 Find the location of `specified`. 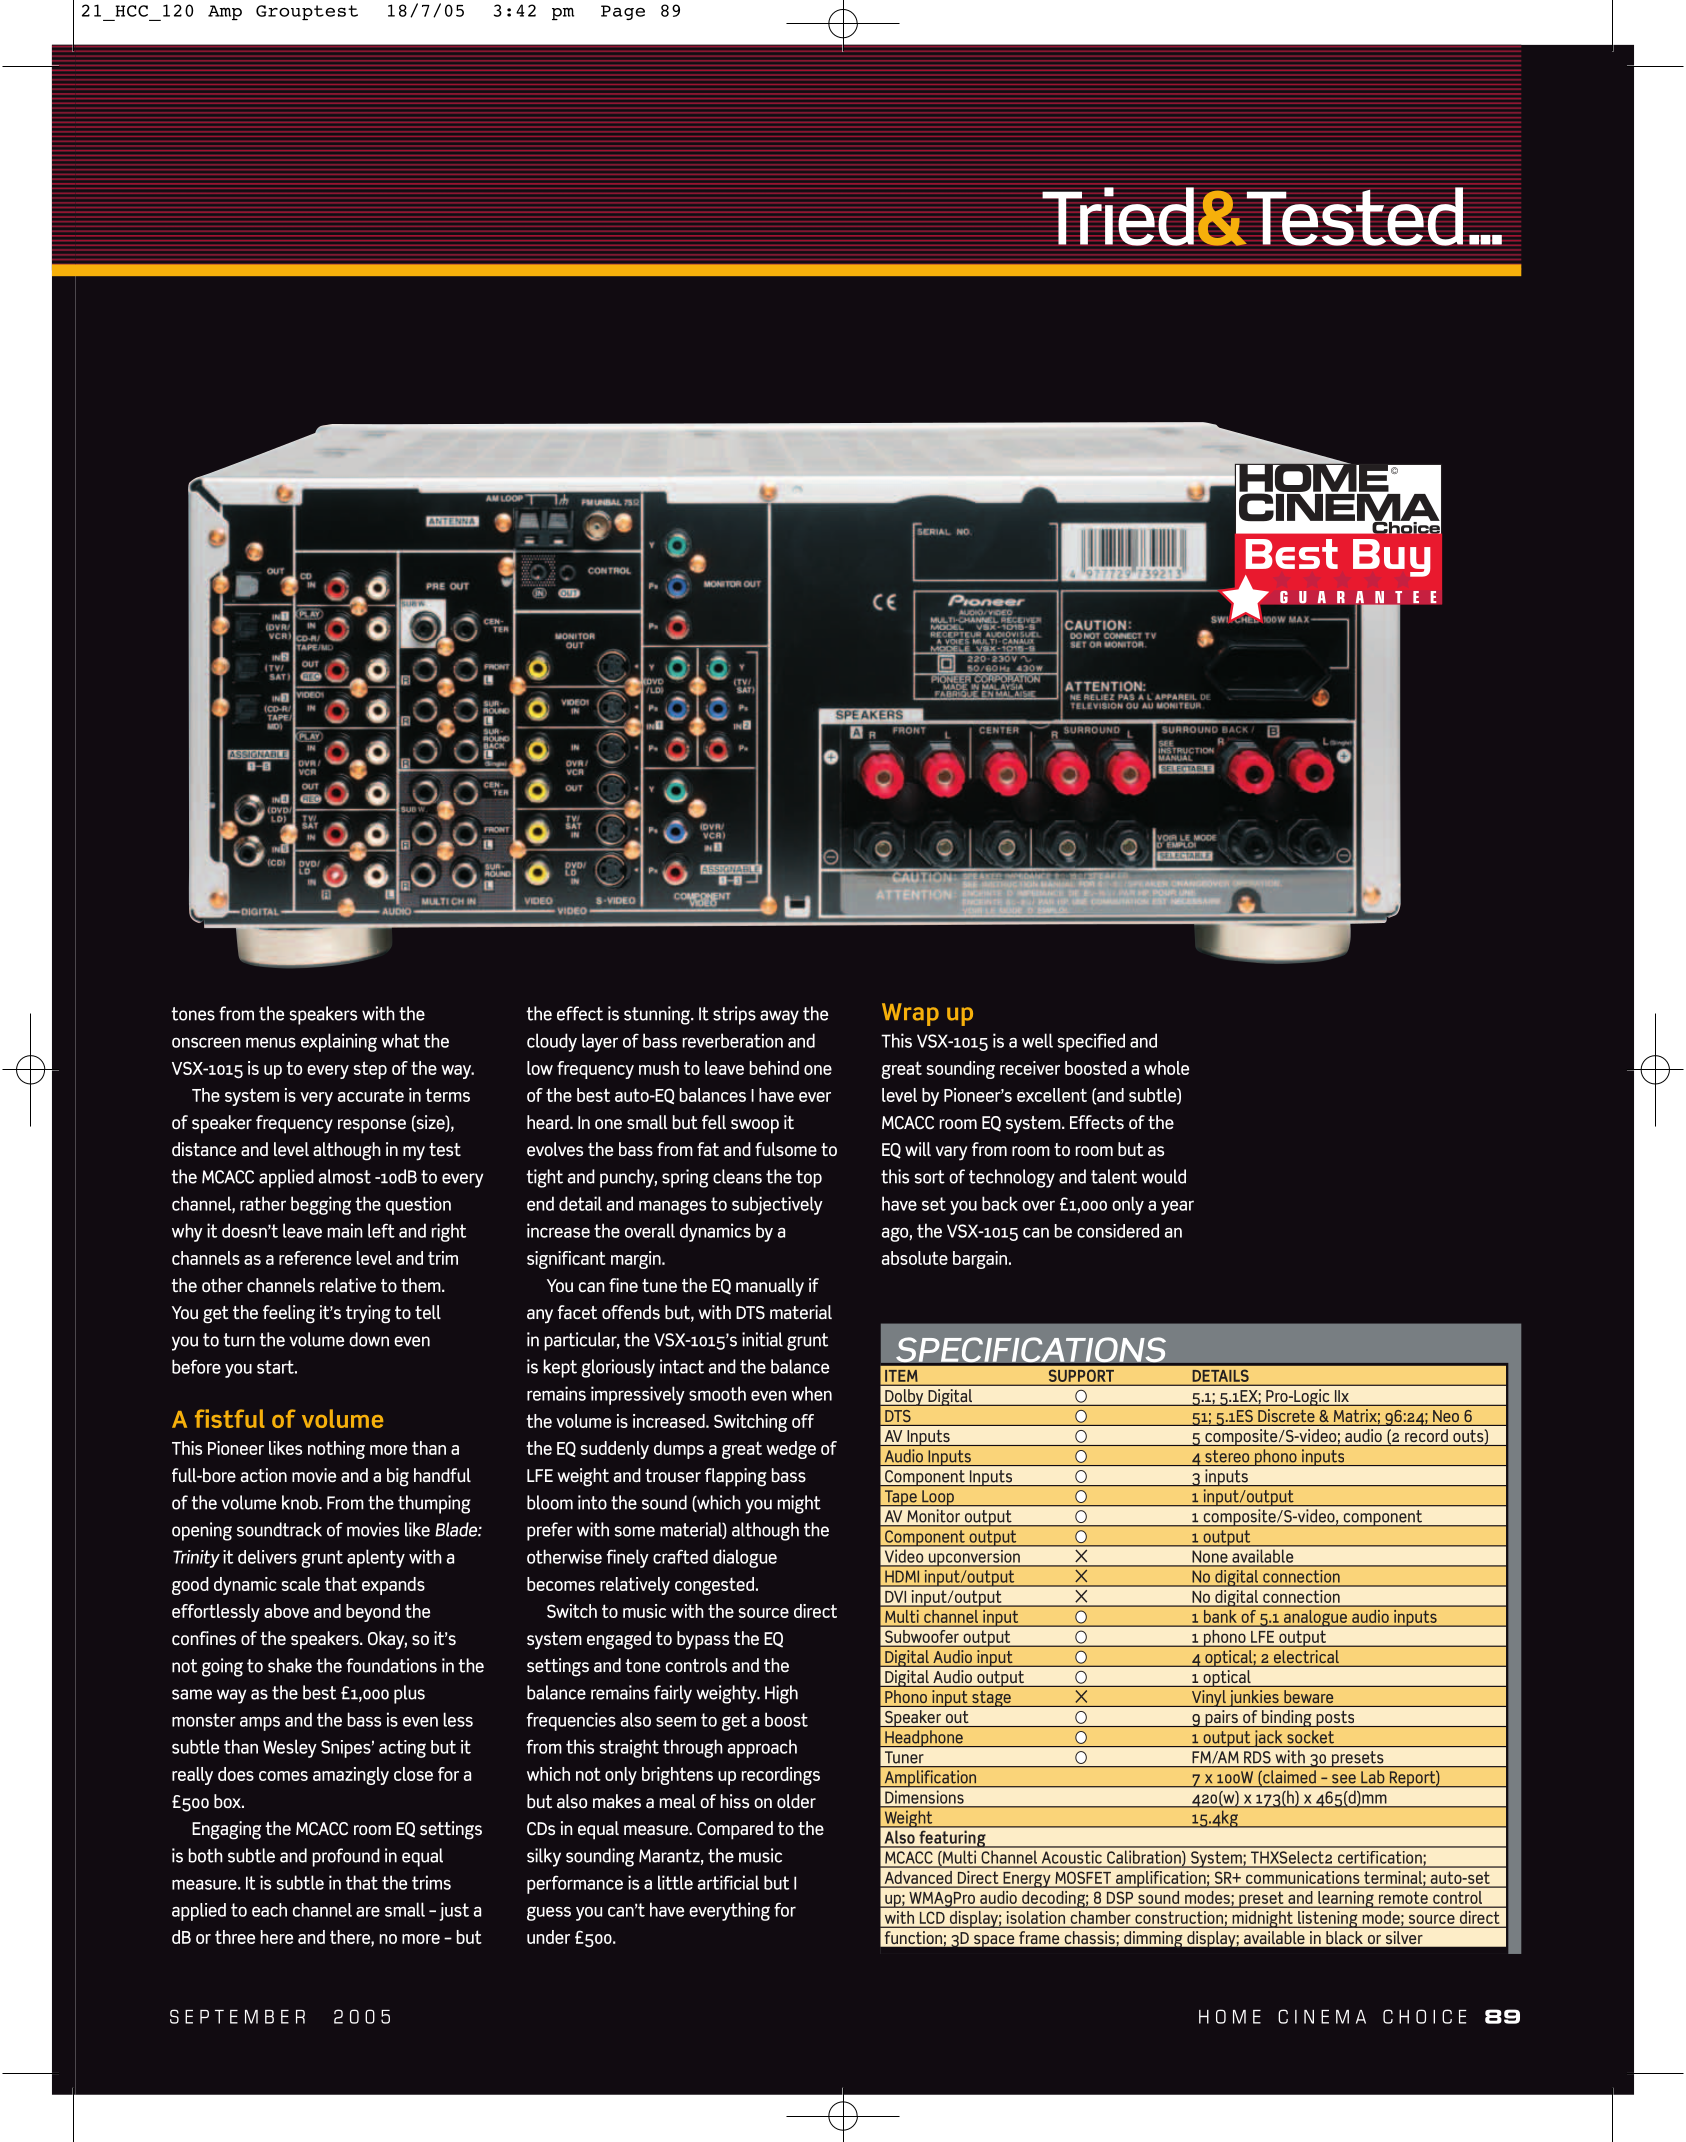

specified is located at coordinates (1091, 1042).
